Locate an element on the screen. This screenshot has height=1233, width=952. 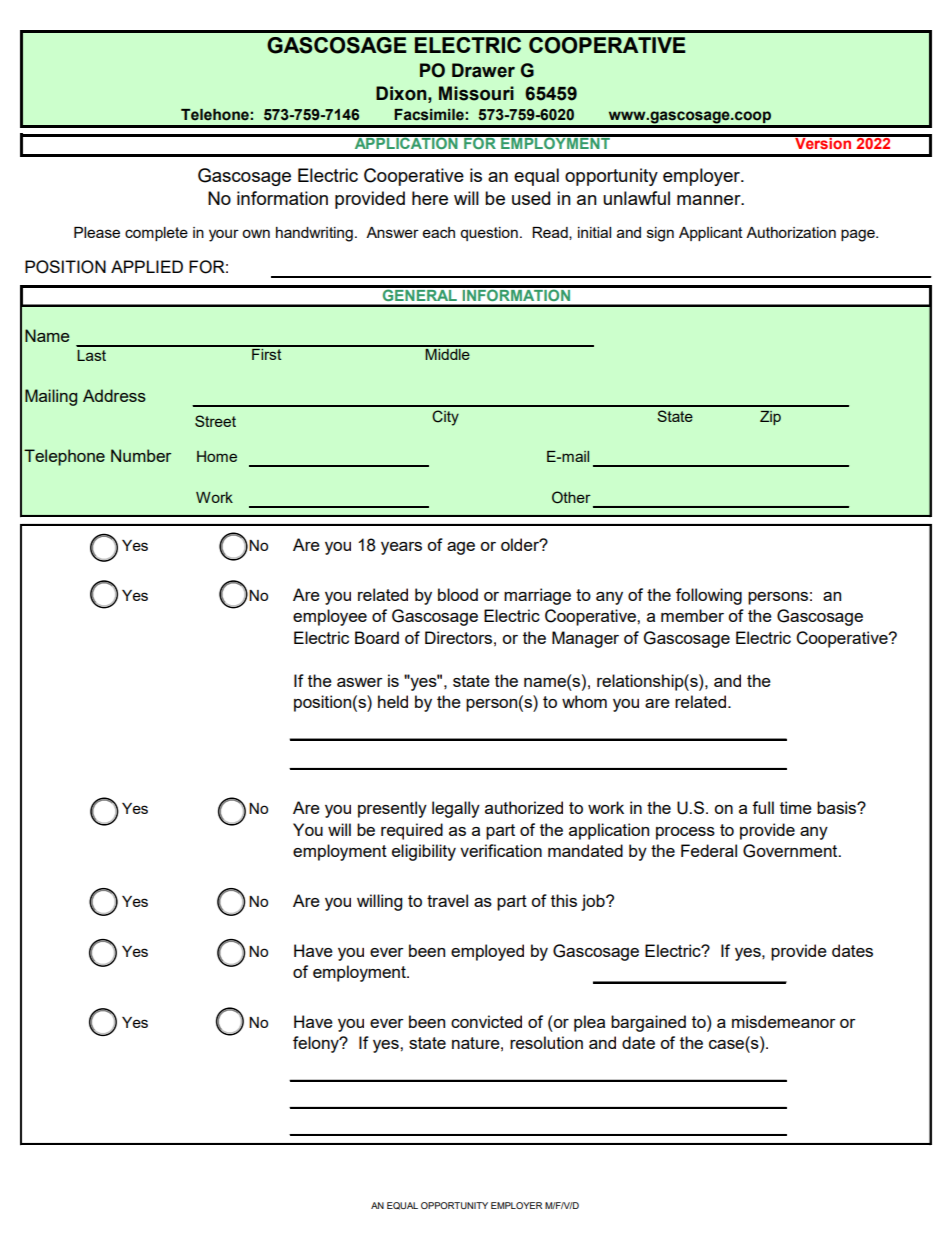
complete is located at coordinates (156, 234).
